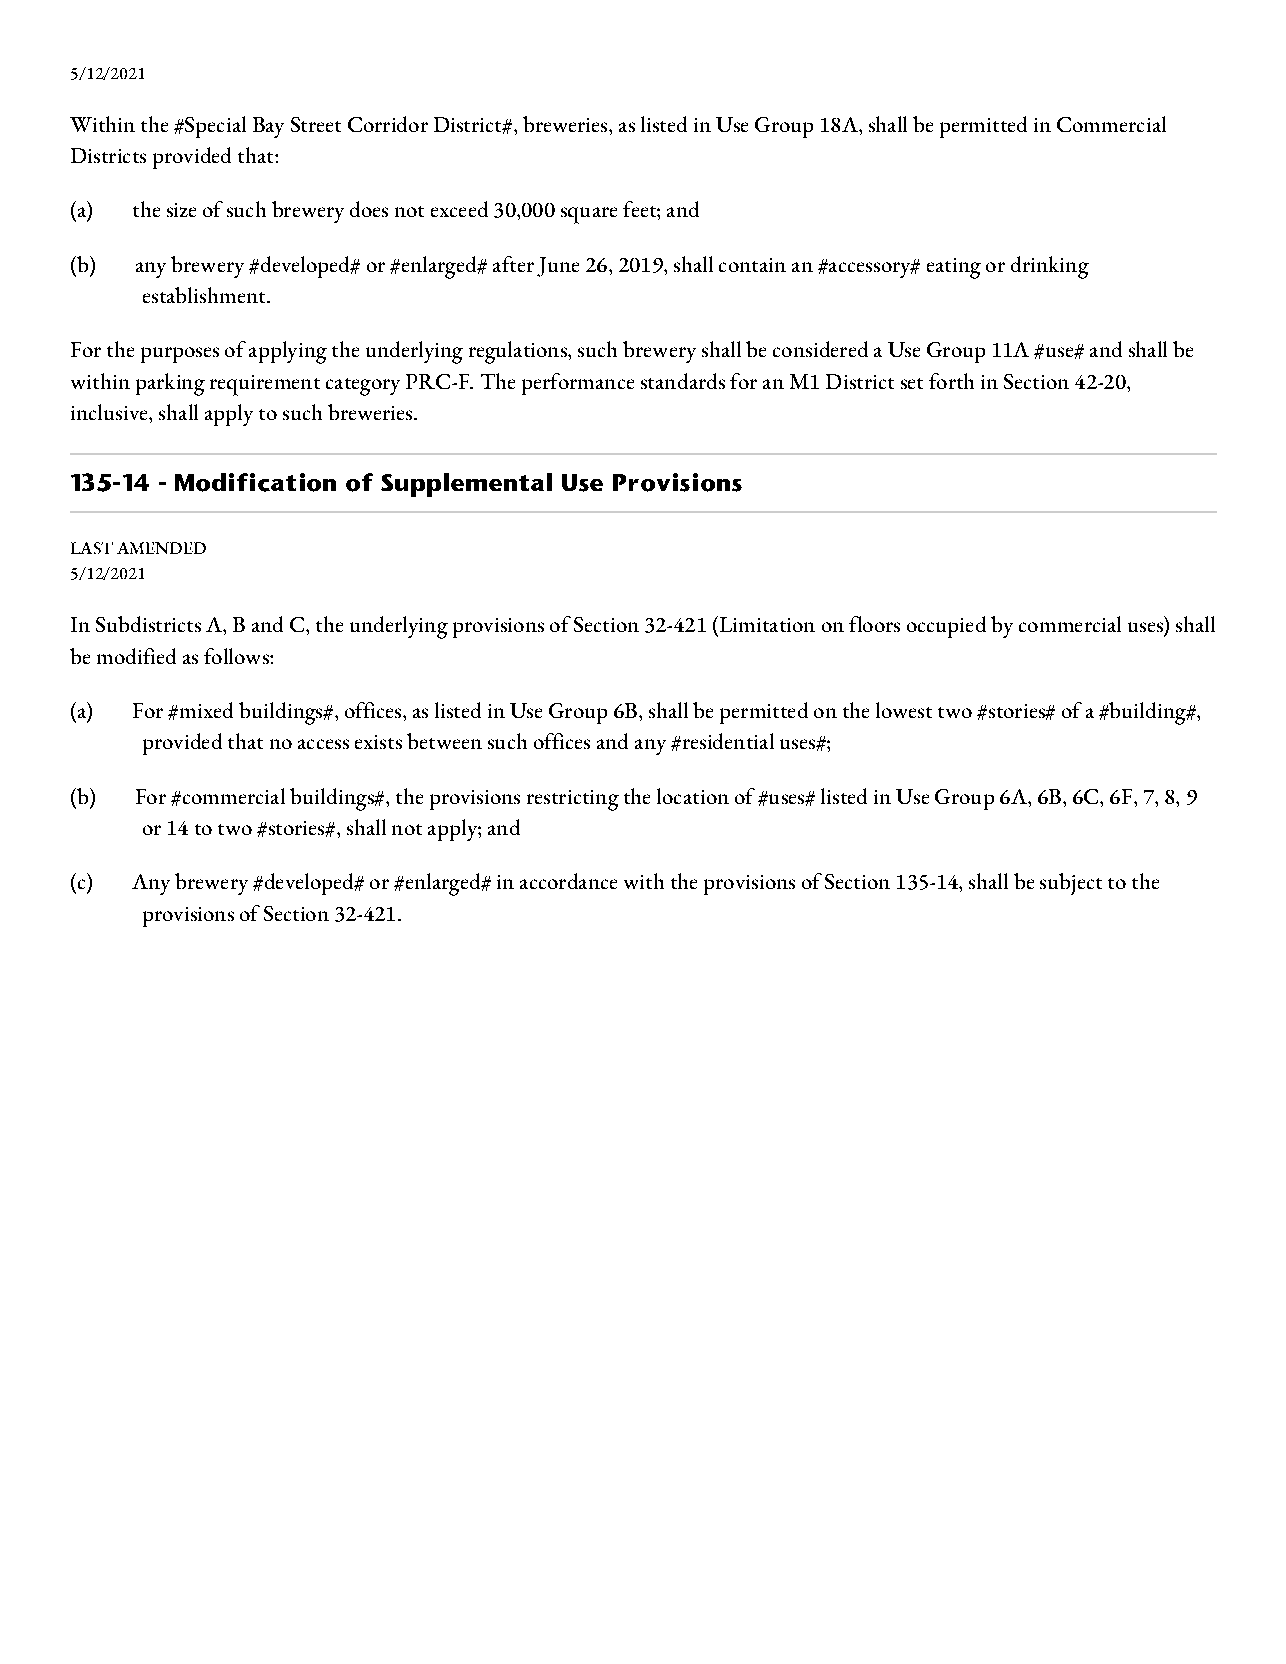 This image has width=1286, height=1664. Describe the element at coordinates (912, 383) in the image. I see `set` at that location.
